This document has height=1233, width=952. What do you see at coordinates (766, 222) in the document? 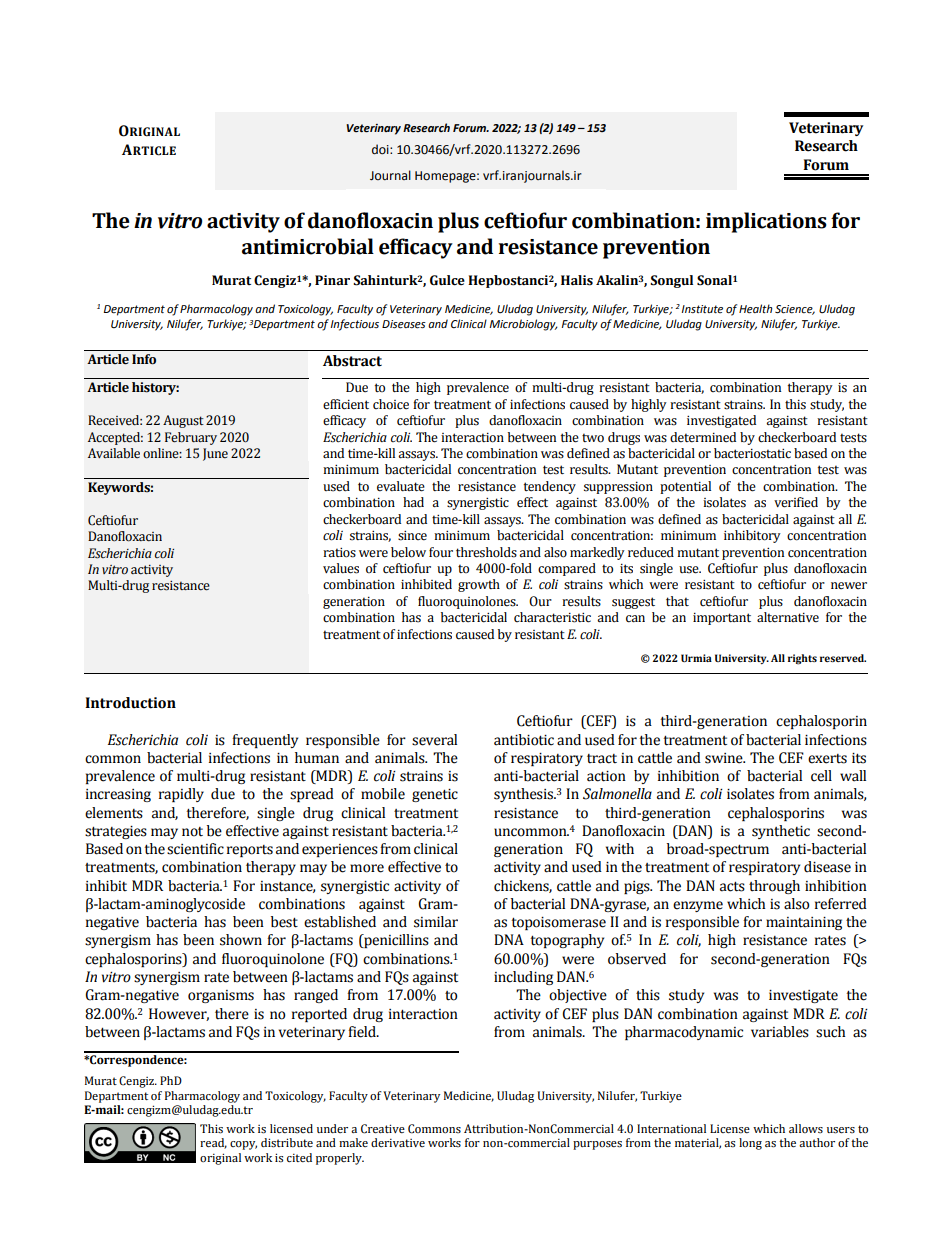
I see `implications` at bounding box center [766, 222].
